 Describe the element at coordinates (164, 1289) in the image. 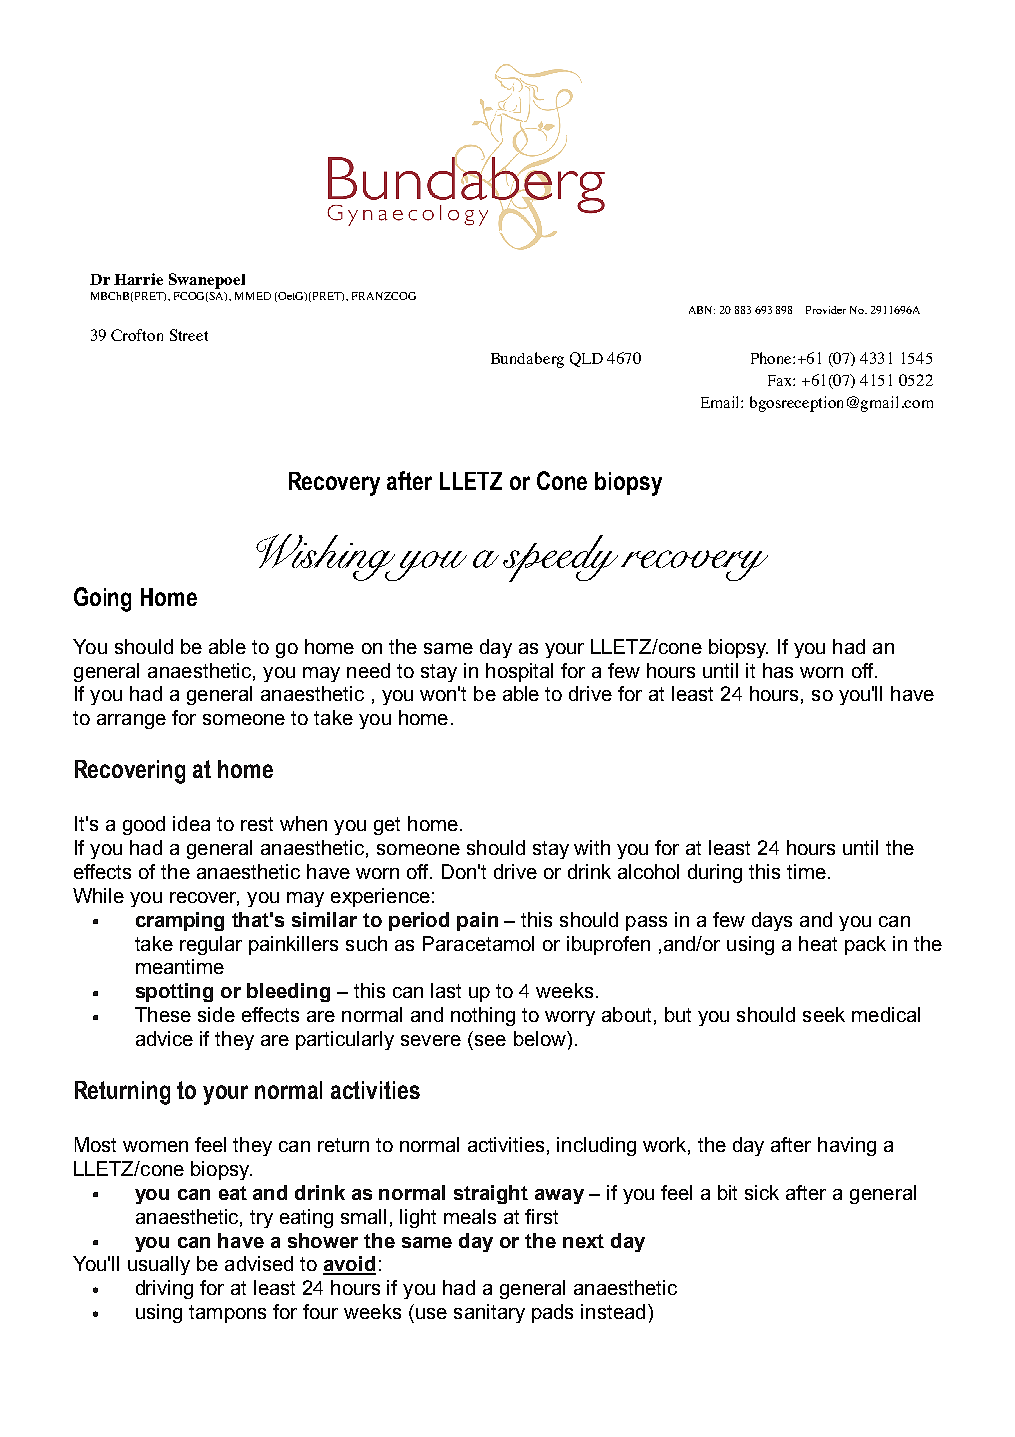

I see `driving` at that location.
